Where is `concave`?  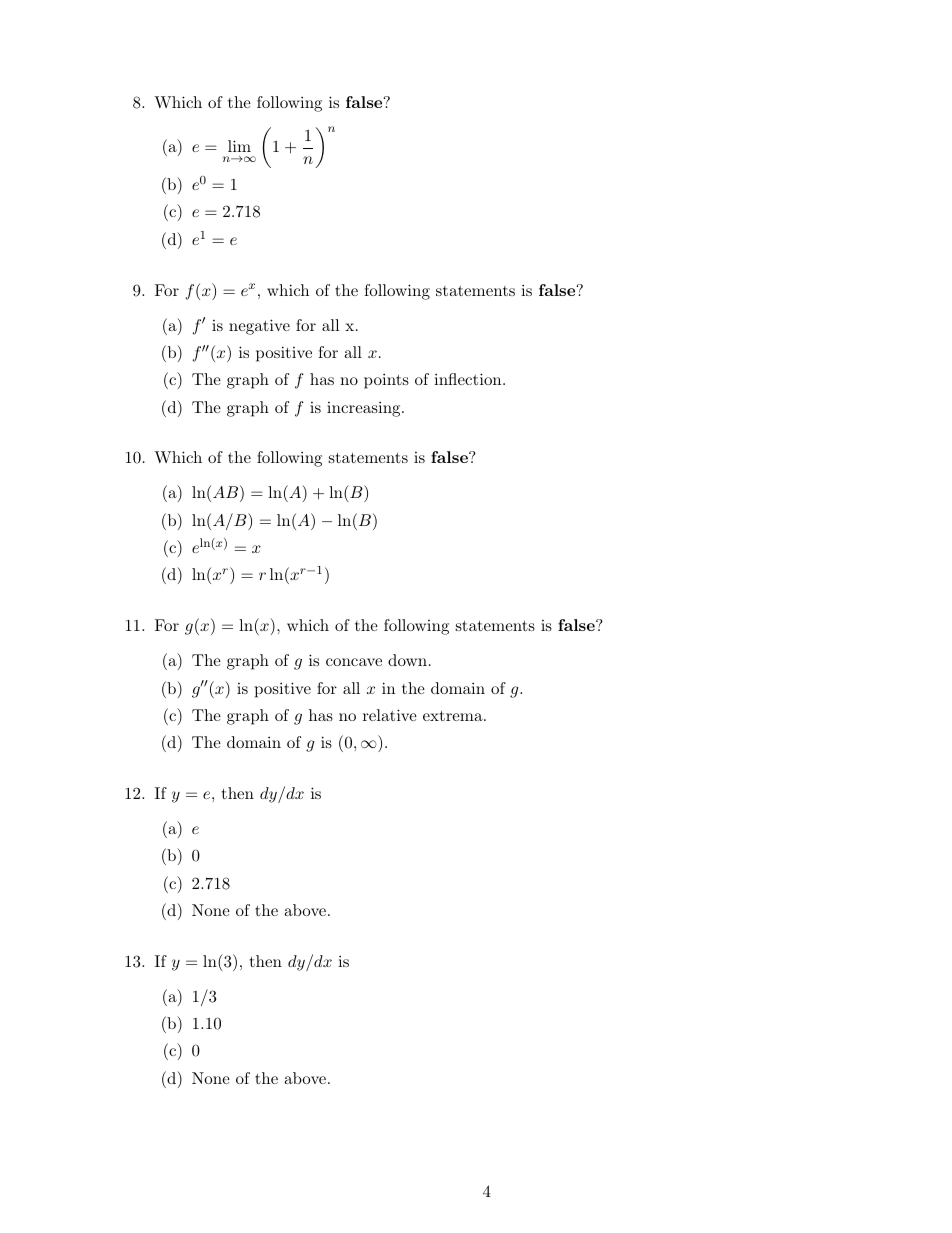 concave is located at coordinates (354, 662).
